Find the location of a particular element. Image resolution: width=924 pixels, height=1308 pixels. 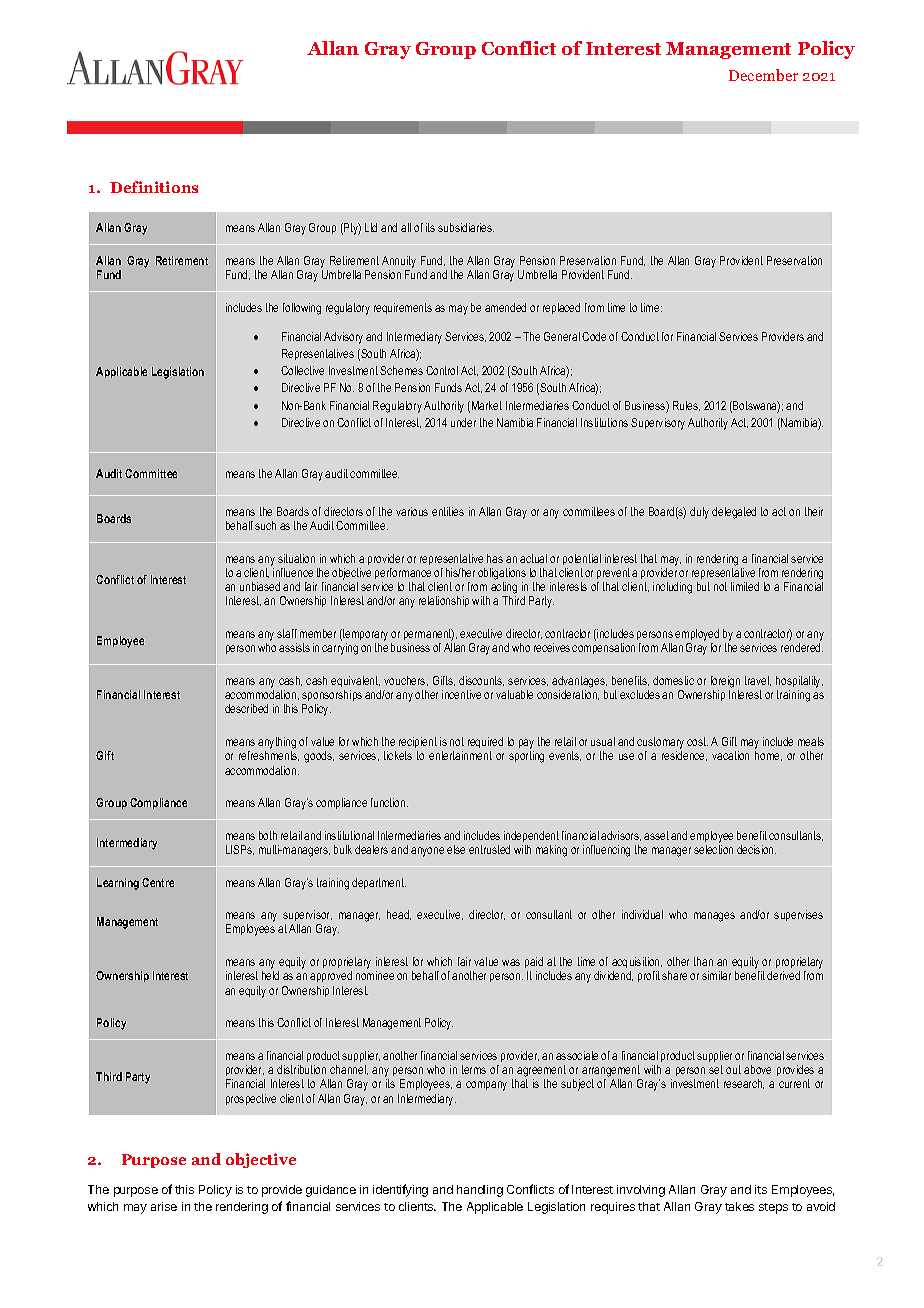

Rules is located at coordinates (686, 406).
